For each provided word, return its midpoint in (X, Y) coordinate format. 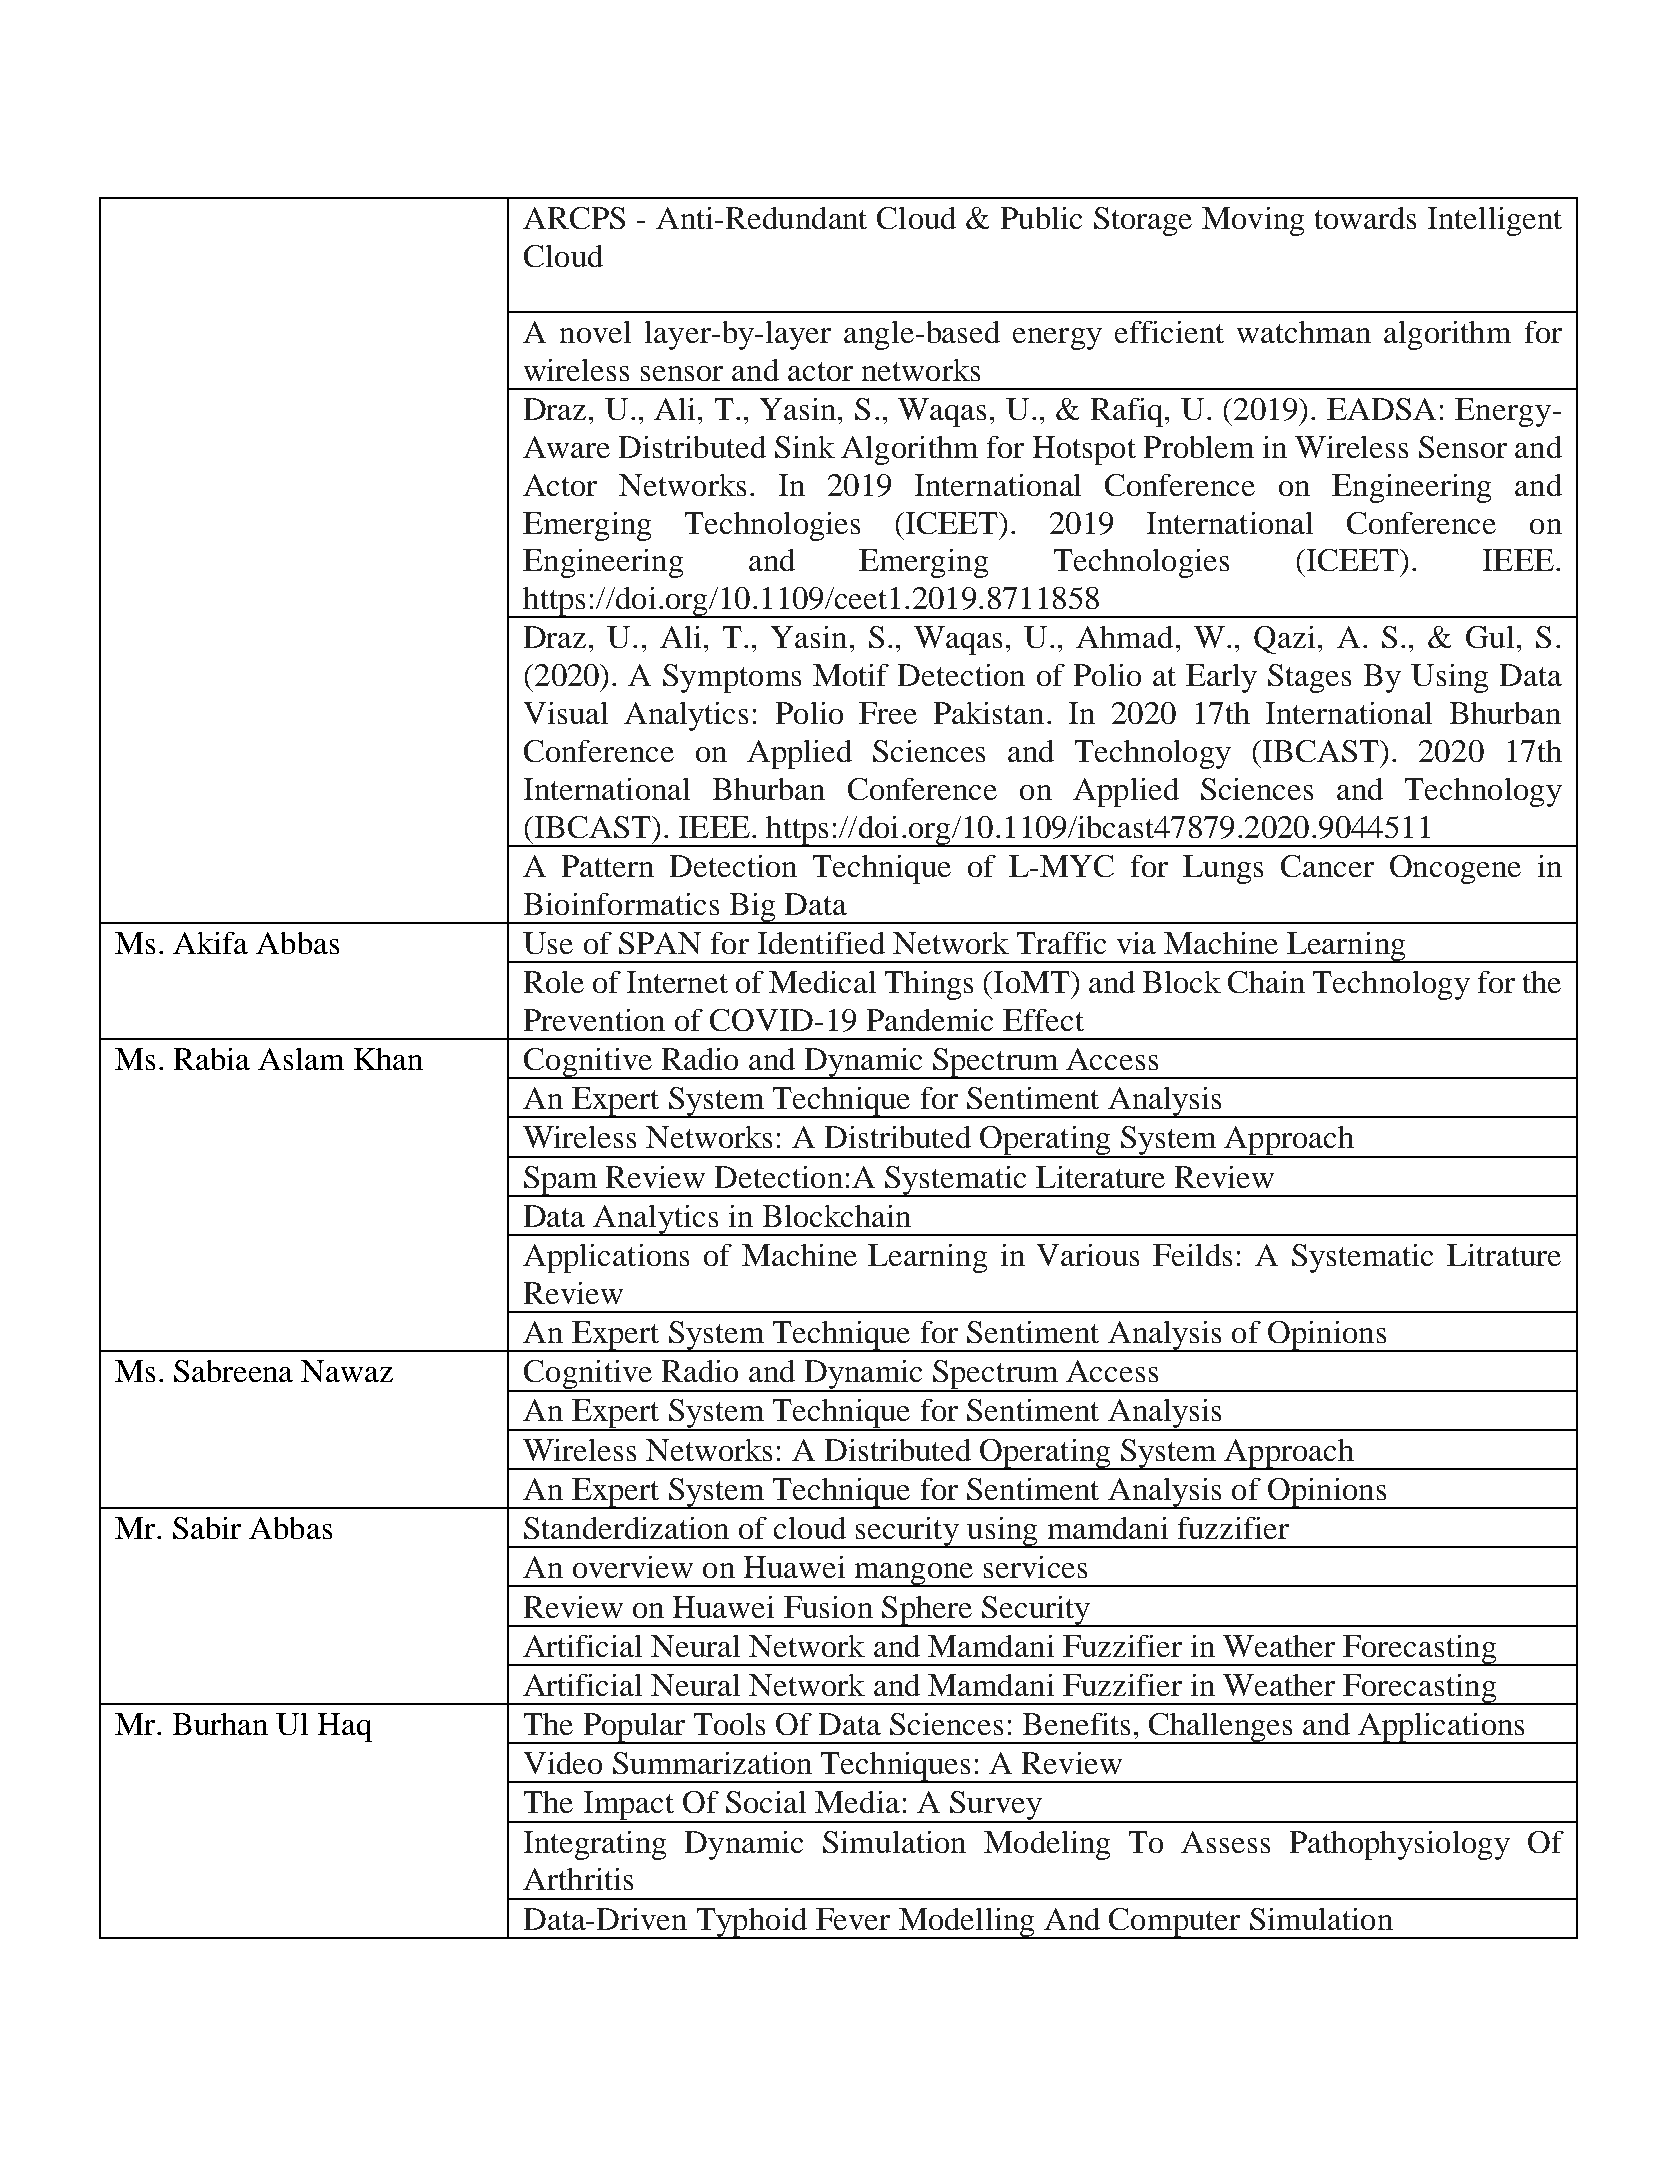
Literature (1100, 1177)
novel (595, 332)
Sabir (207, 1528)
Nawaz (347, 1371)
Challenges (1221, 1728)
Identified (821, 943)
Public (1041, 218)
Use (548, 943)
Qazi (1284, 640)
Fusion (828, 1607)
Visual (566, 713)
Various (1088, 1255)
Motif (851, 675)
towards (1365, 218)
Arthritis (578, 1879)
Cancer (1327, 866)
